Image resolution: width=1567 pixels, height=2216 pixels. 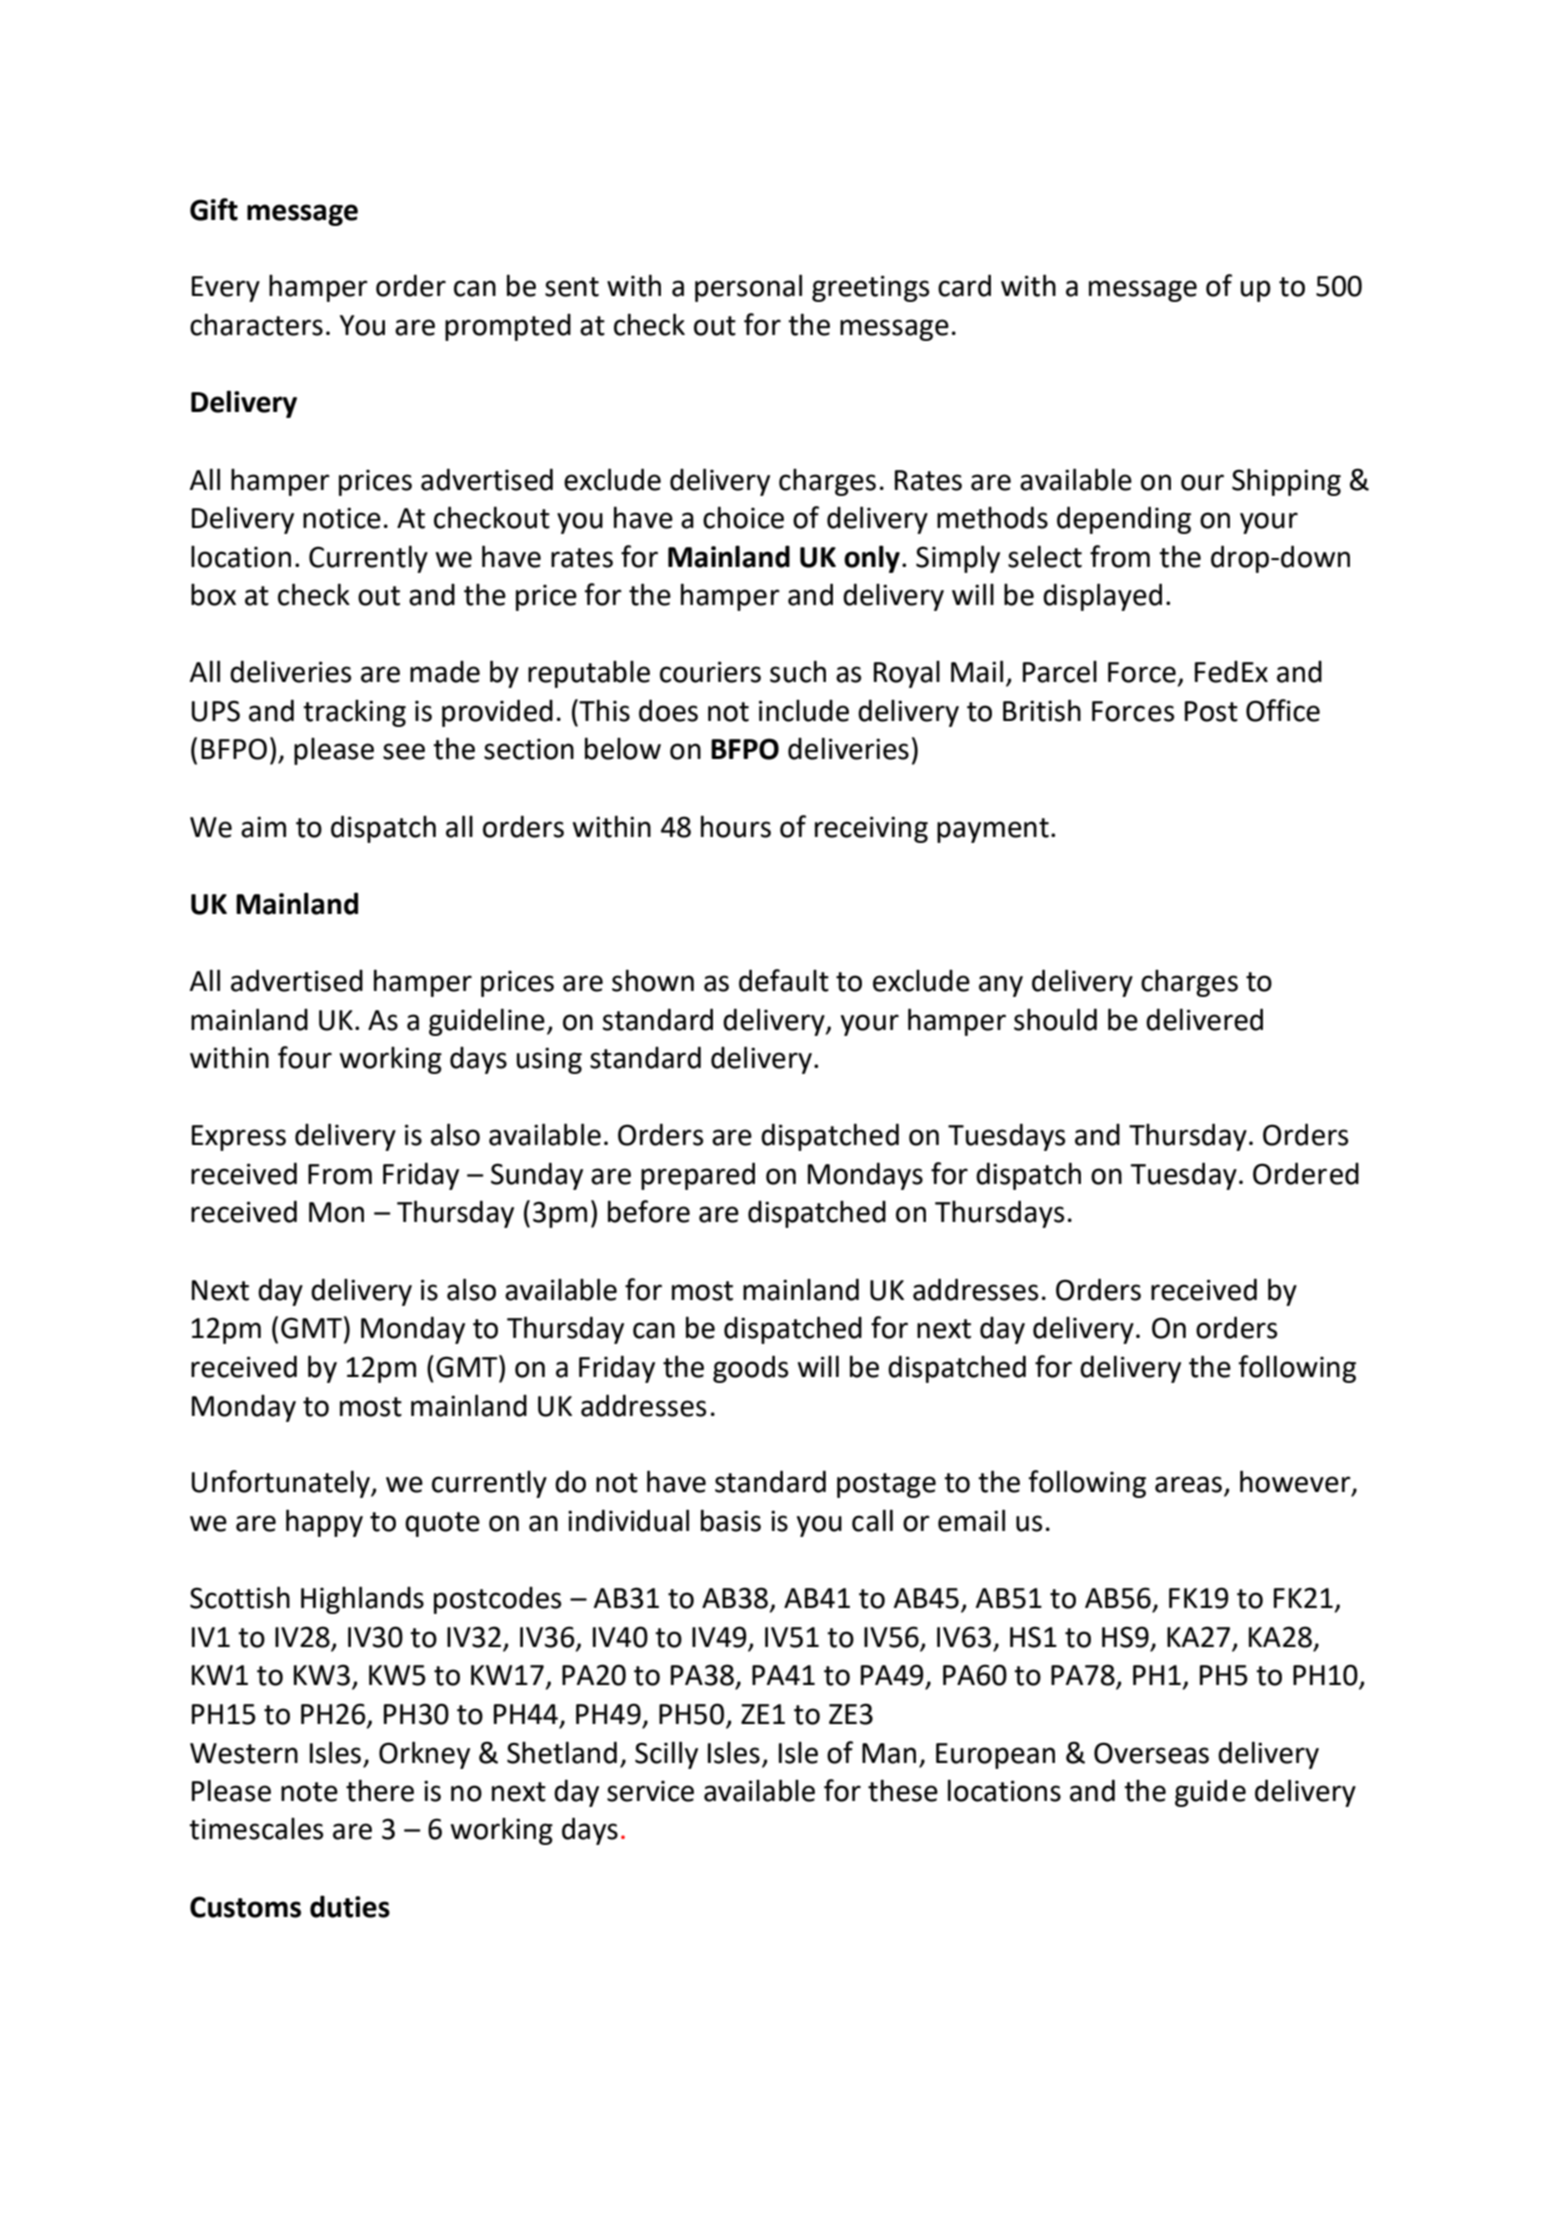 What do you see at coordinates (354, 713) in the screenshot?
I see `tracking` at bounding box center [354, 713].
